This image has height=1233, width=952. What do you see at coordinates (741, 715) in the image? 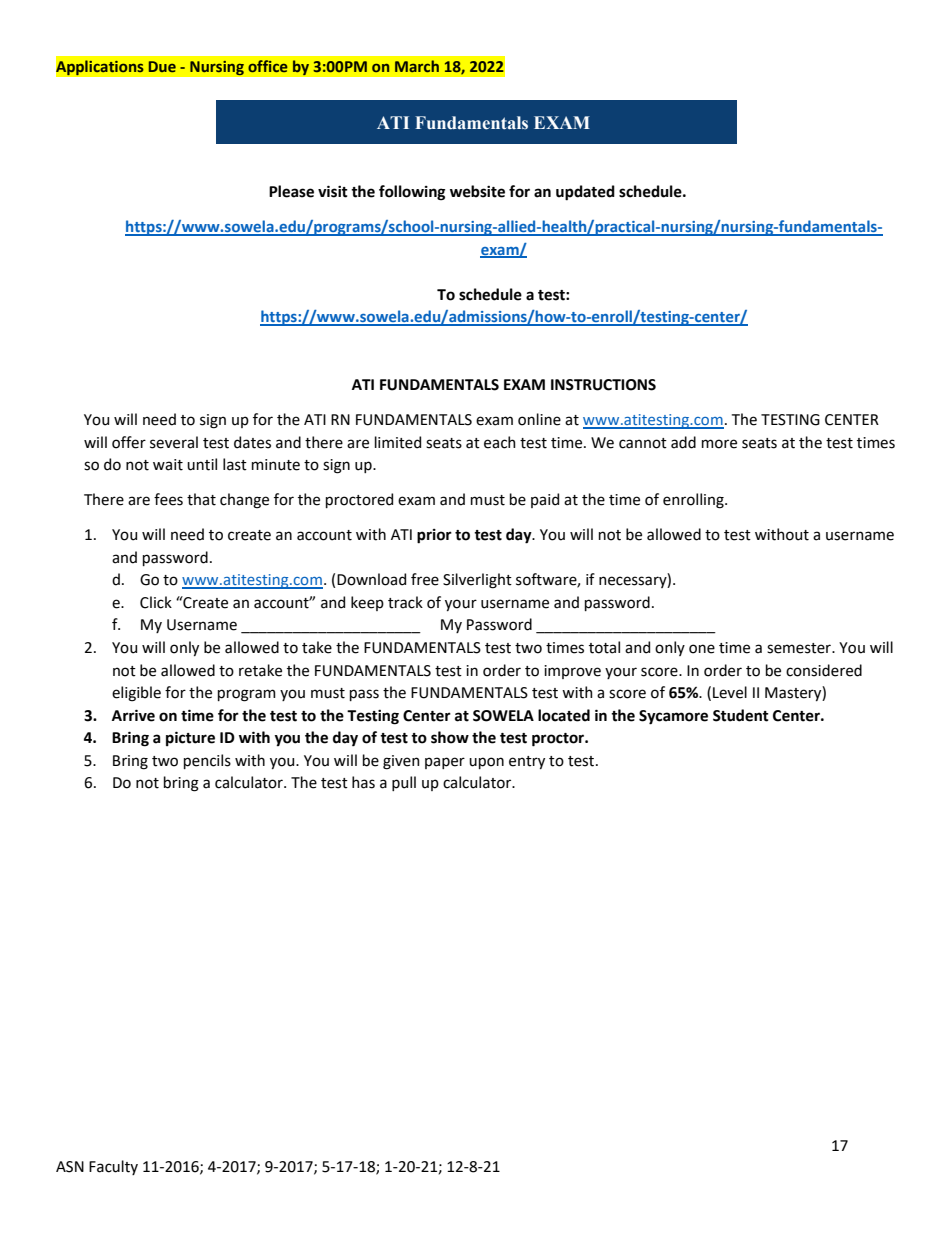
I see `Student` at bounding box center [741, 715].
